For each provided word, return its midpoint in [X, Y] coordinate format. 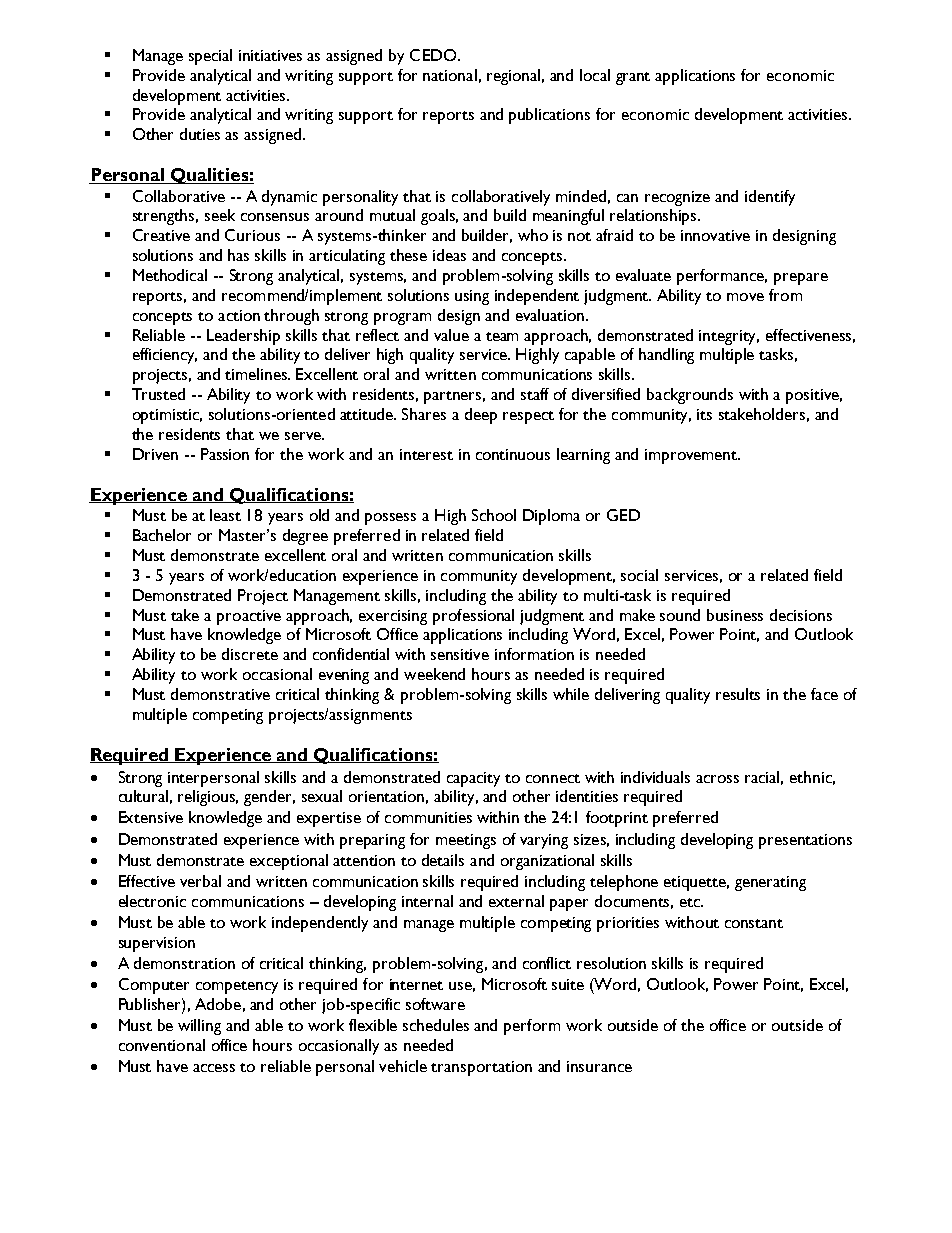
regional [513, 77]
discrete [250, 654]
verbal [200, 881]
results [738, 694]
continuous [513, 454]
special [210, 57]
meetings [466, 841]
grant [633, 78]
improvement [692, 456]
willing [199, 1027]
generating [770, 883]
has [238, 255]
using [472, 297]
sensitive [460, 654]
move [745, 297]
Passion [225, 454]
